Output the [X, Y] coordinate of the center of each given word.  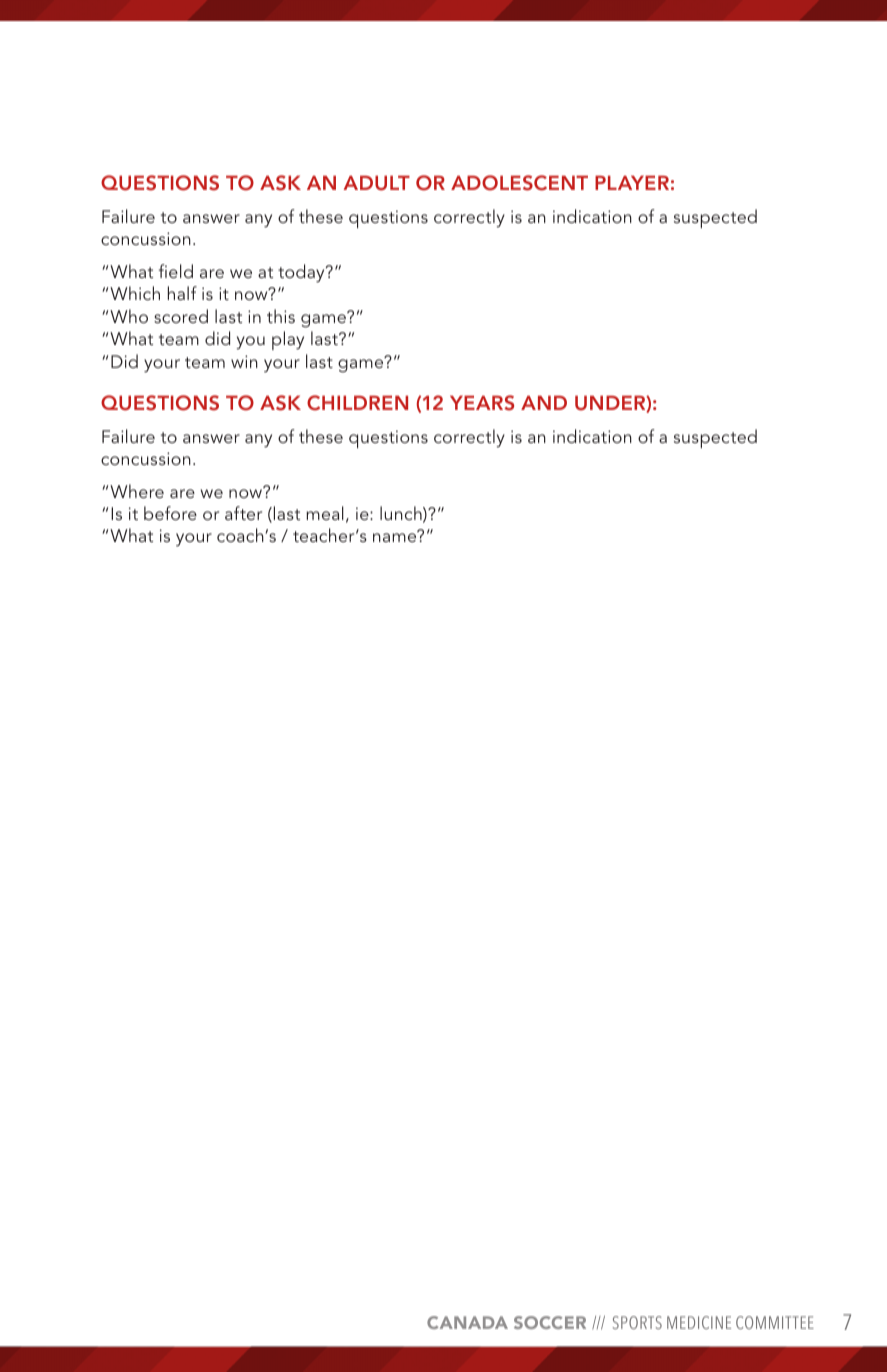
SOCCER [550, 1322]
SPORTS [637, 1322]
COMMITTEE [775, 1322]
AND [544, 403]
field [176, 271]
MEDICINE [699, 1322]
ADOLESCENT [519, 183]
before [170, 513]
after [243, 513]
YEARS [482, 403]
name [394, 537]
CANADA [467, 1322]
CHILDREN [357, 403]
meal [325, 513]
